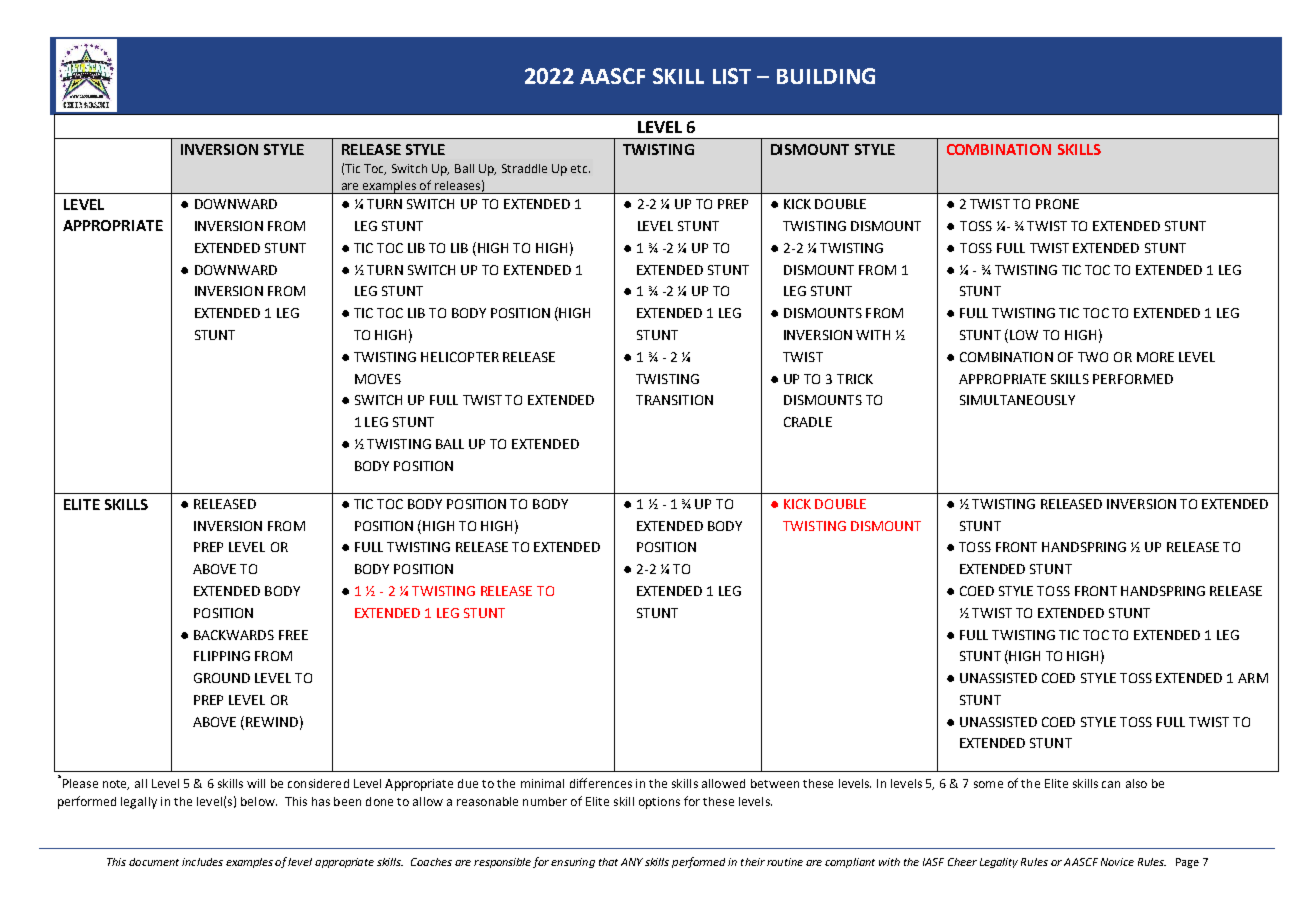  What do you see at coordinates (460, 357) in the screenshot?
I see `HELICOPTER` at bounding box center [460, 357].
